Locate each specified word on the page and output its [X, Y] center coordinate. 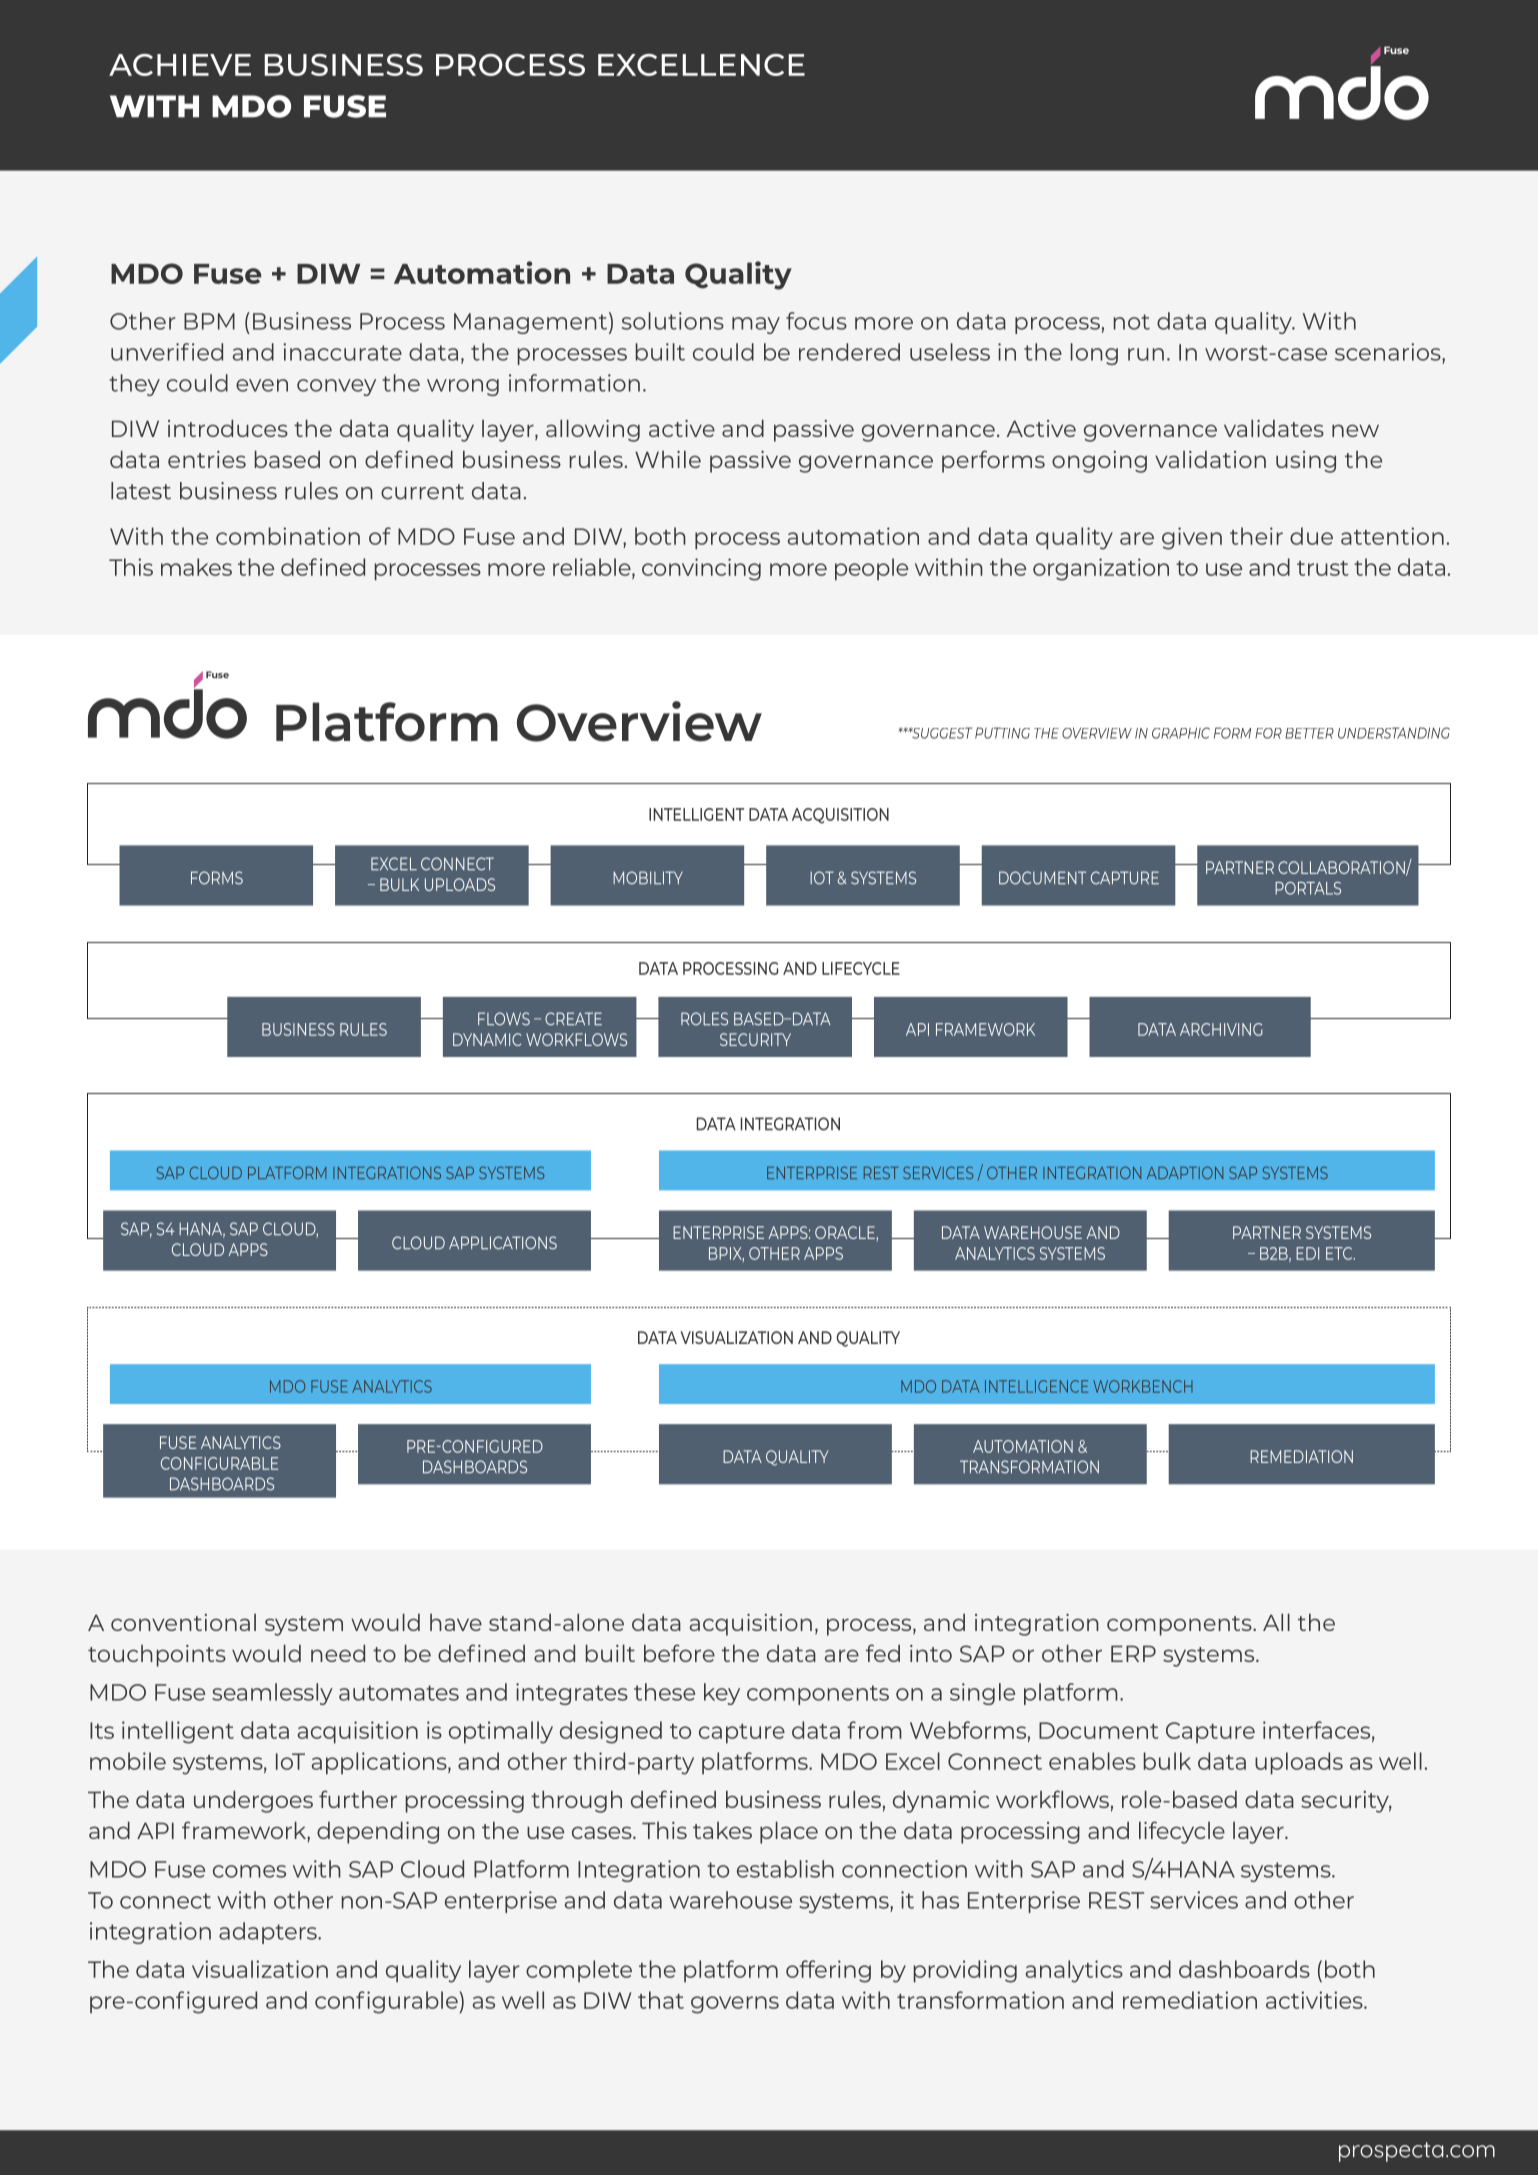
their [1256, 536]
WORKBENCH [1143, 1386]
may [756, 325]
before [679, 1653]
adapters [269, 1933]
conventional [183, 1622]
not [1132, 322]
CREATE [573, 1019]
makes [196, 567]
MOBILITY [648, 878]
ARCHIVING [1221, 1029]
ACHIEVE [180, 65]
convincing [701, 569]
